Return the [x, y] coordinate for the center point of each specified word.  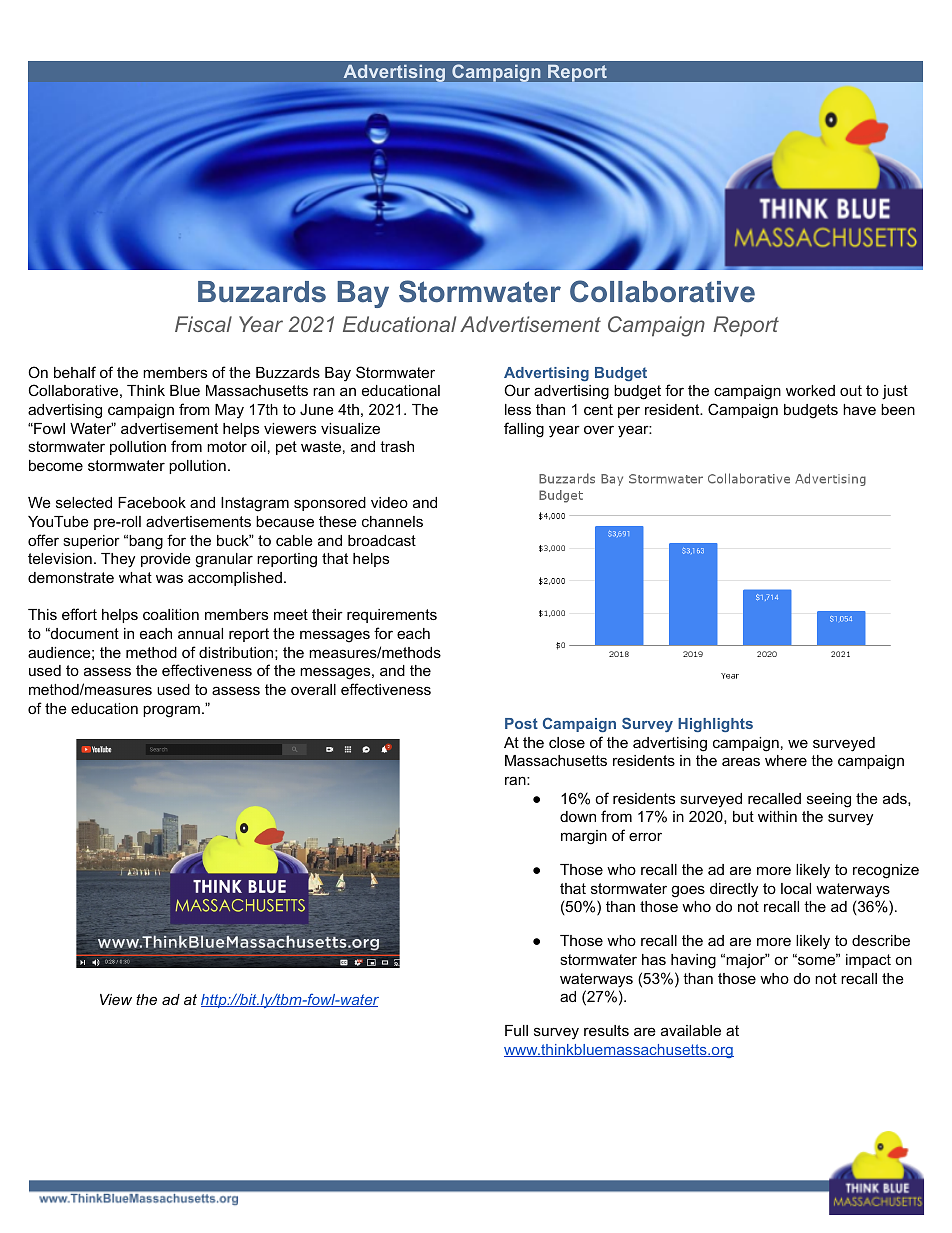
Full [516, 1030]
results [606, 1030]
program [171, 711]
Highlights [715, 725]
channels [392, 521]
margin [584, 837]
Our [517, 390]
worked [810, 390]
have [859, 409]
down [578, 816]
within [777, 816]
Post [521, 723]
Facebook [152, 502]
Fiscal [203, 324]
